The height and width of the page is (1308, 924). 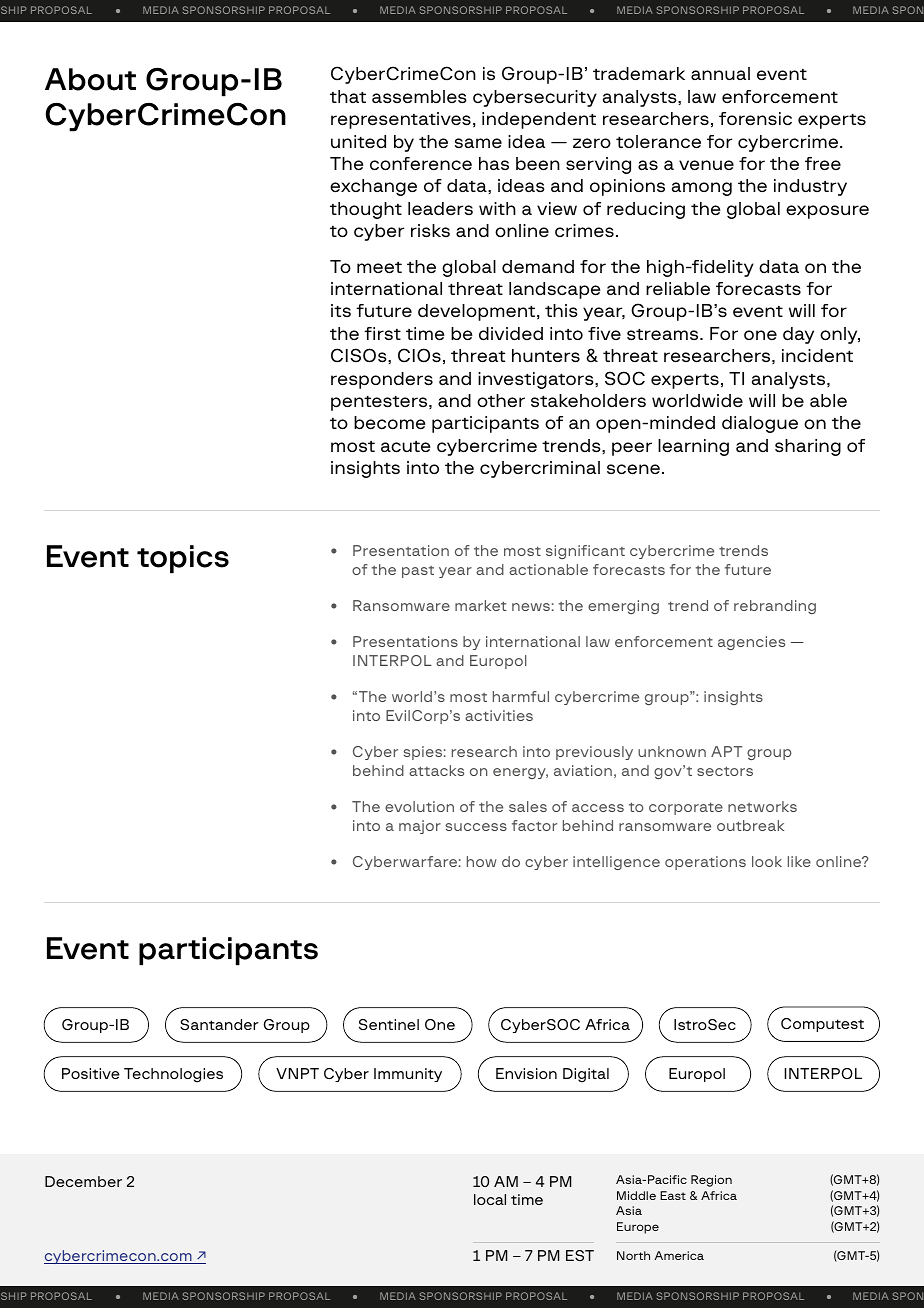 I want to click on About, so click(x=90, y=79).
